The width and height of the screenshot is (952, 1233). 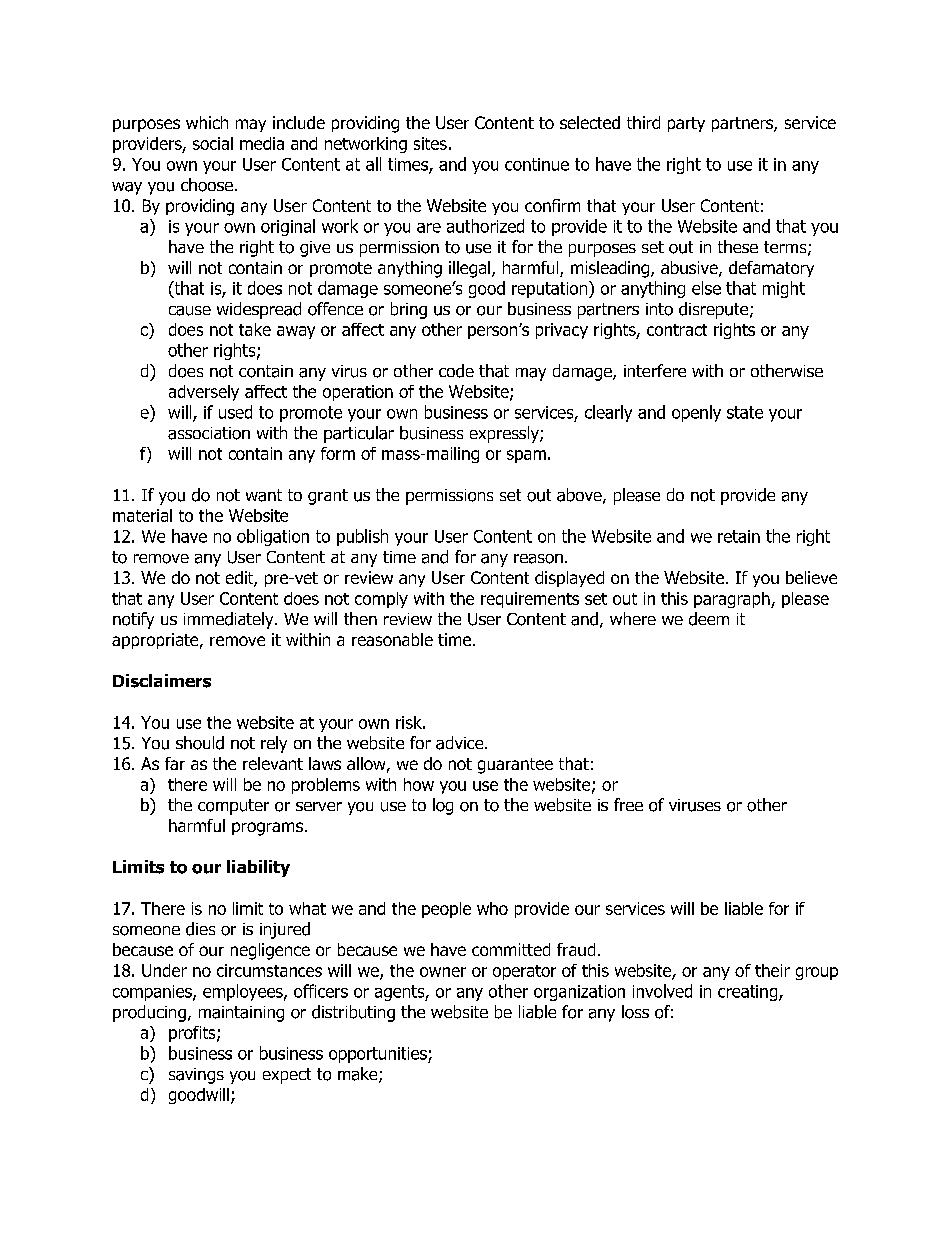 I want to click on party, so click(x=686, y=124).
